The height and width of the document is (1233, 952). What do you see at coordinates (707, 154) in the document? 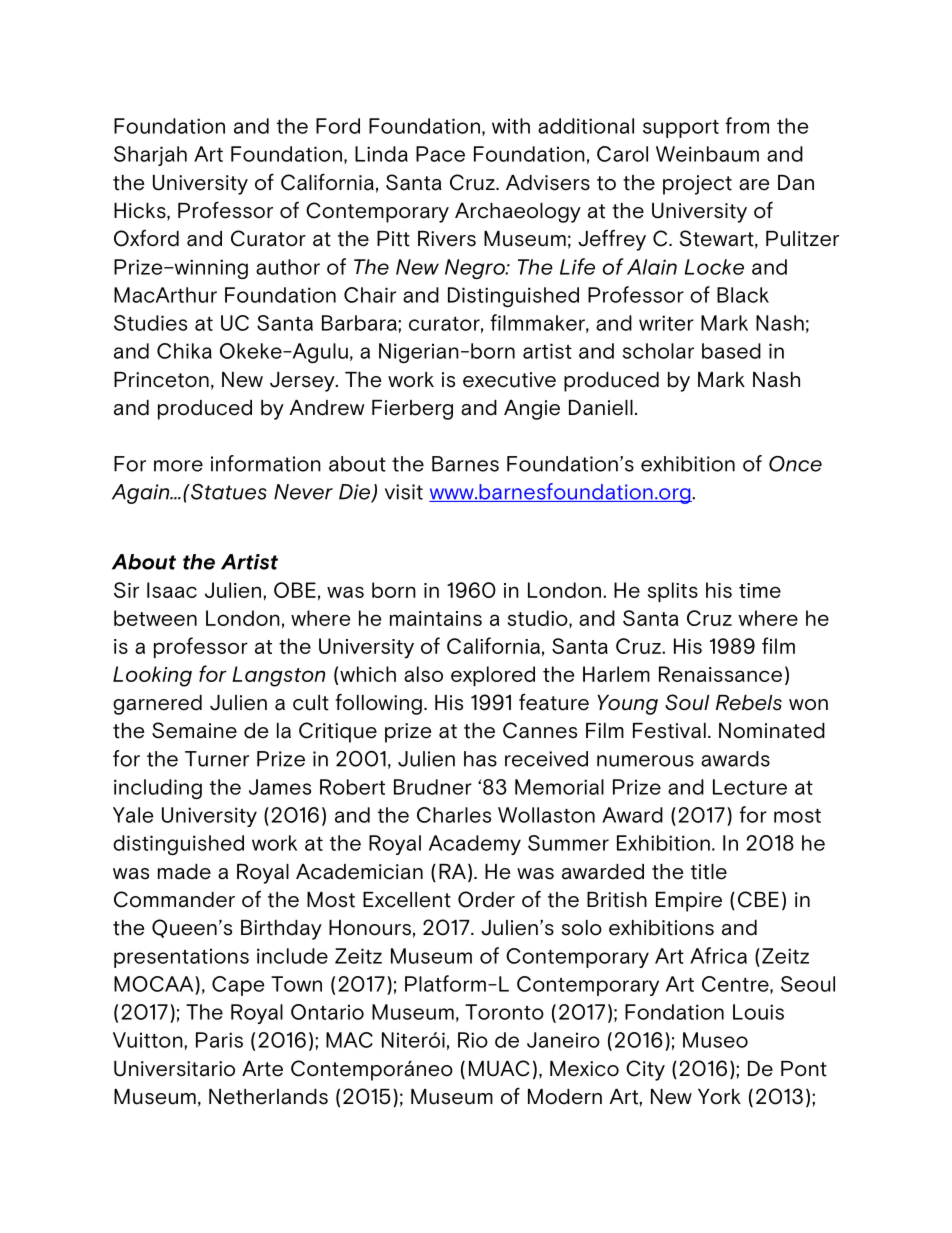
I see `Weinbaum` at bounding box center [707, 154].
